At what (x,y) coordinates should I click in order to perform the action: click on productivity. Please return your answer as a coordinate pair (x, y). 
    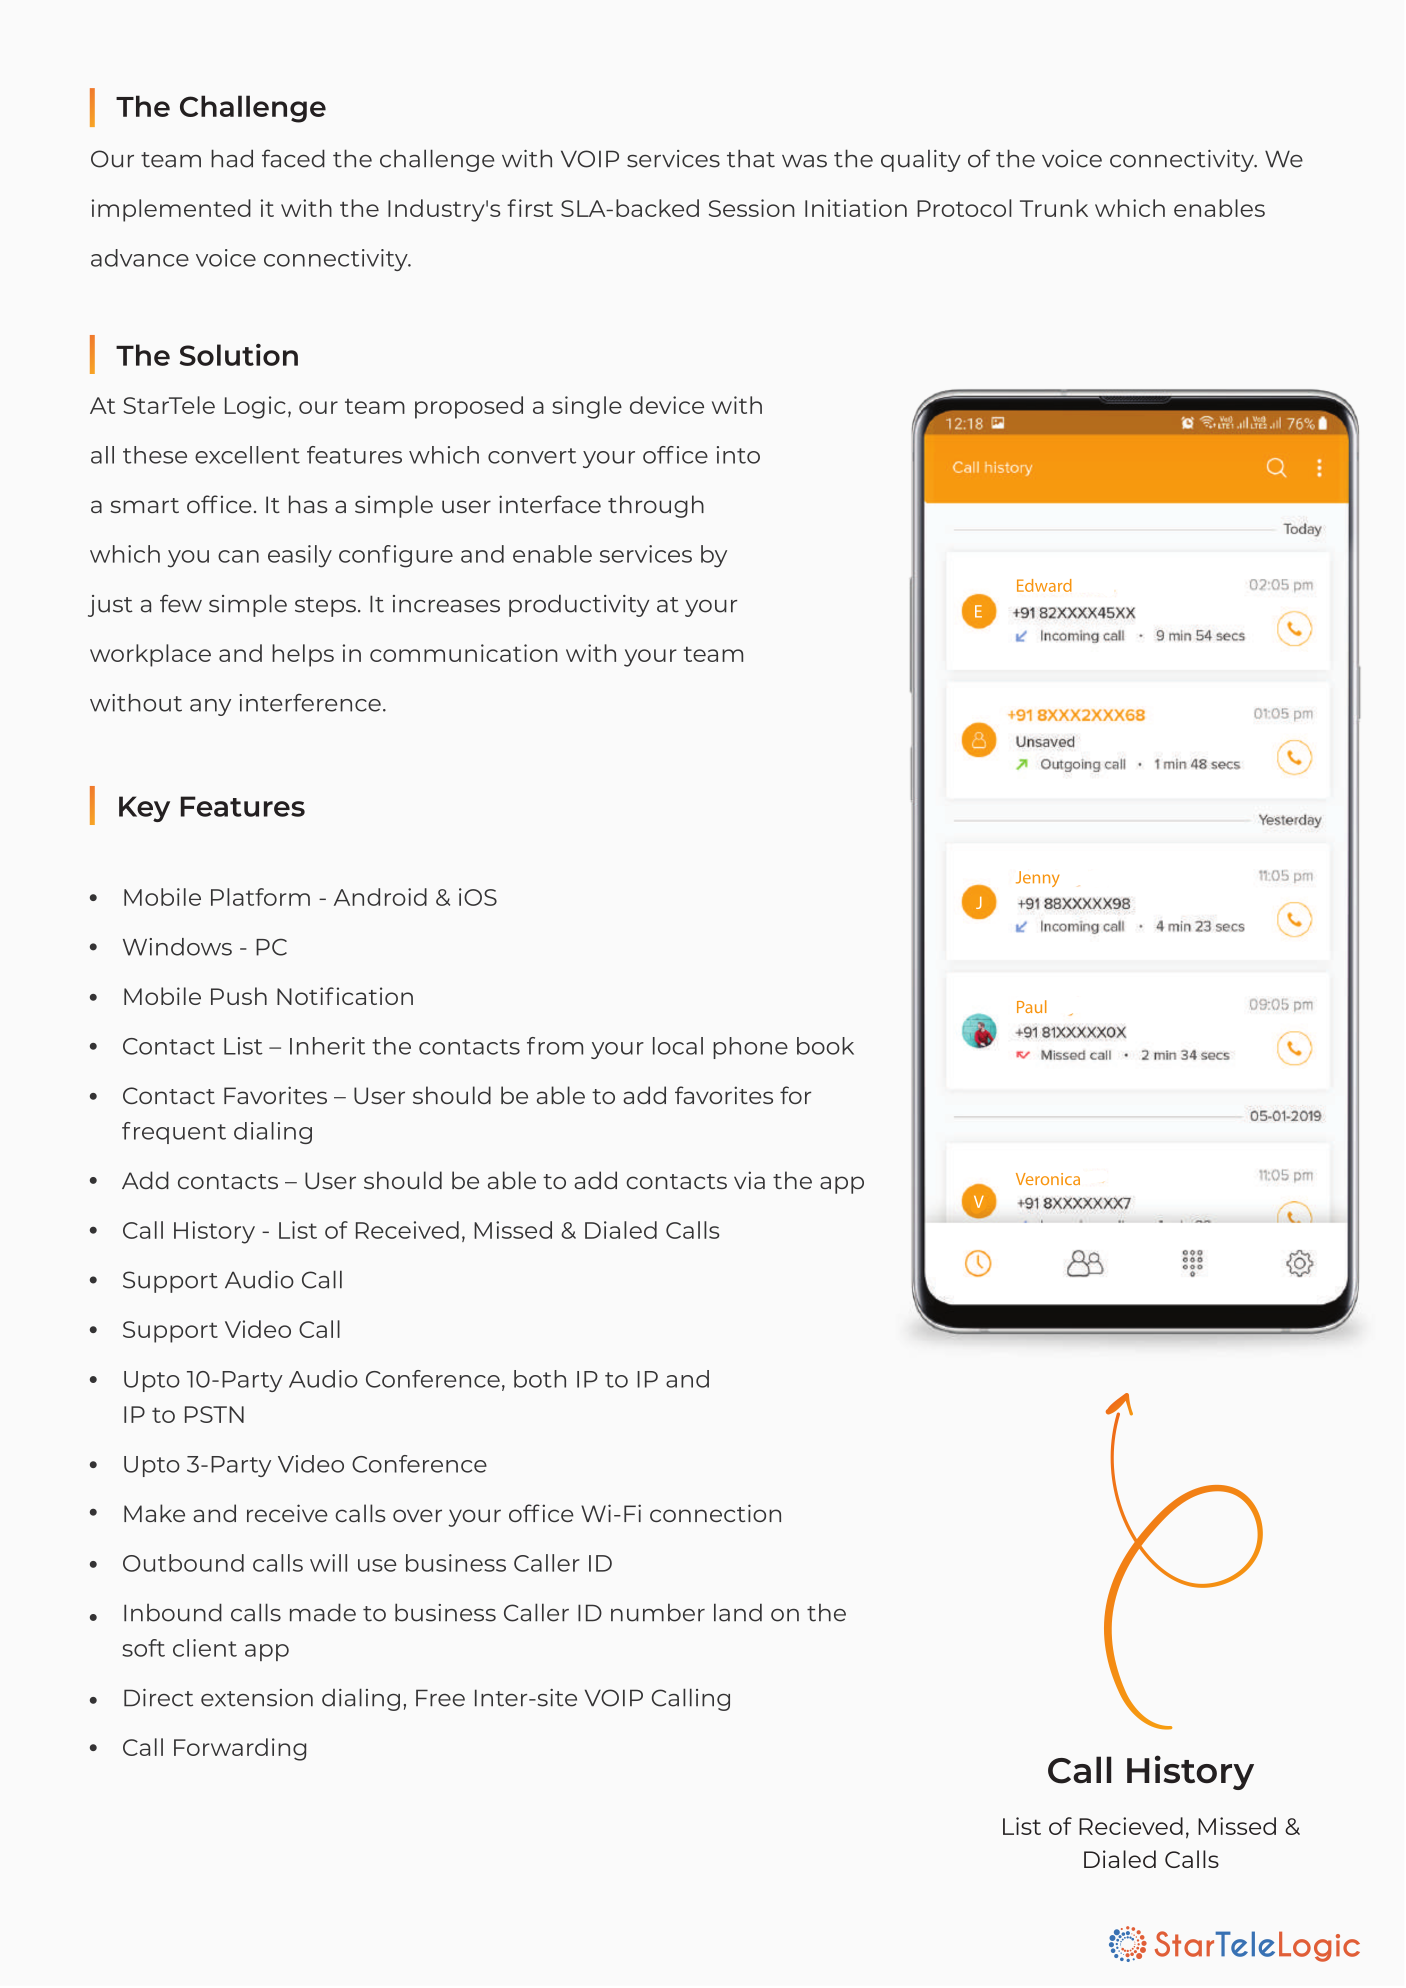
    Looking at the image, I should click on (579, 605).
